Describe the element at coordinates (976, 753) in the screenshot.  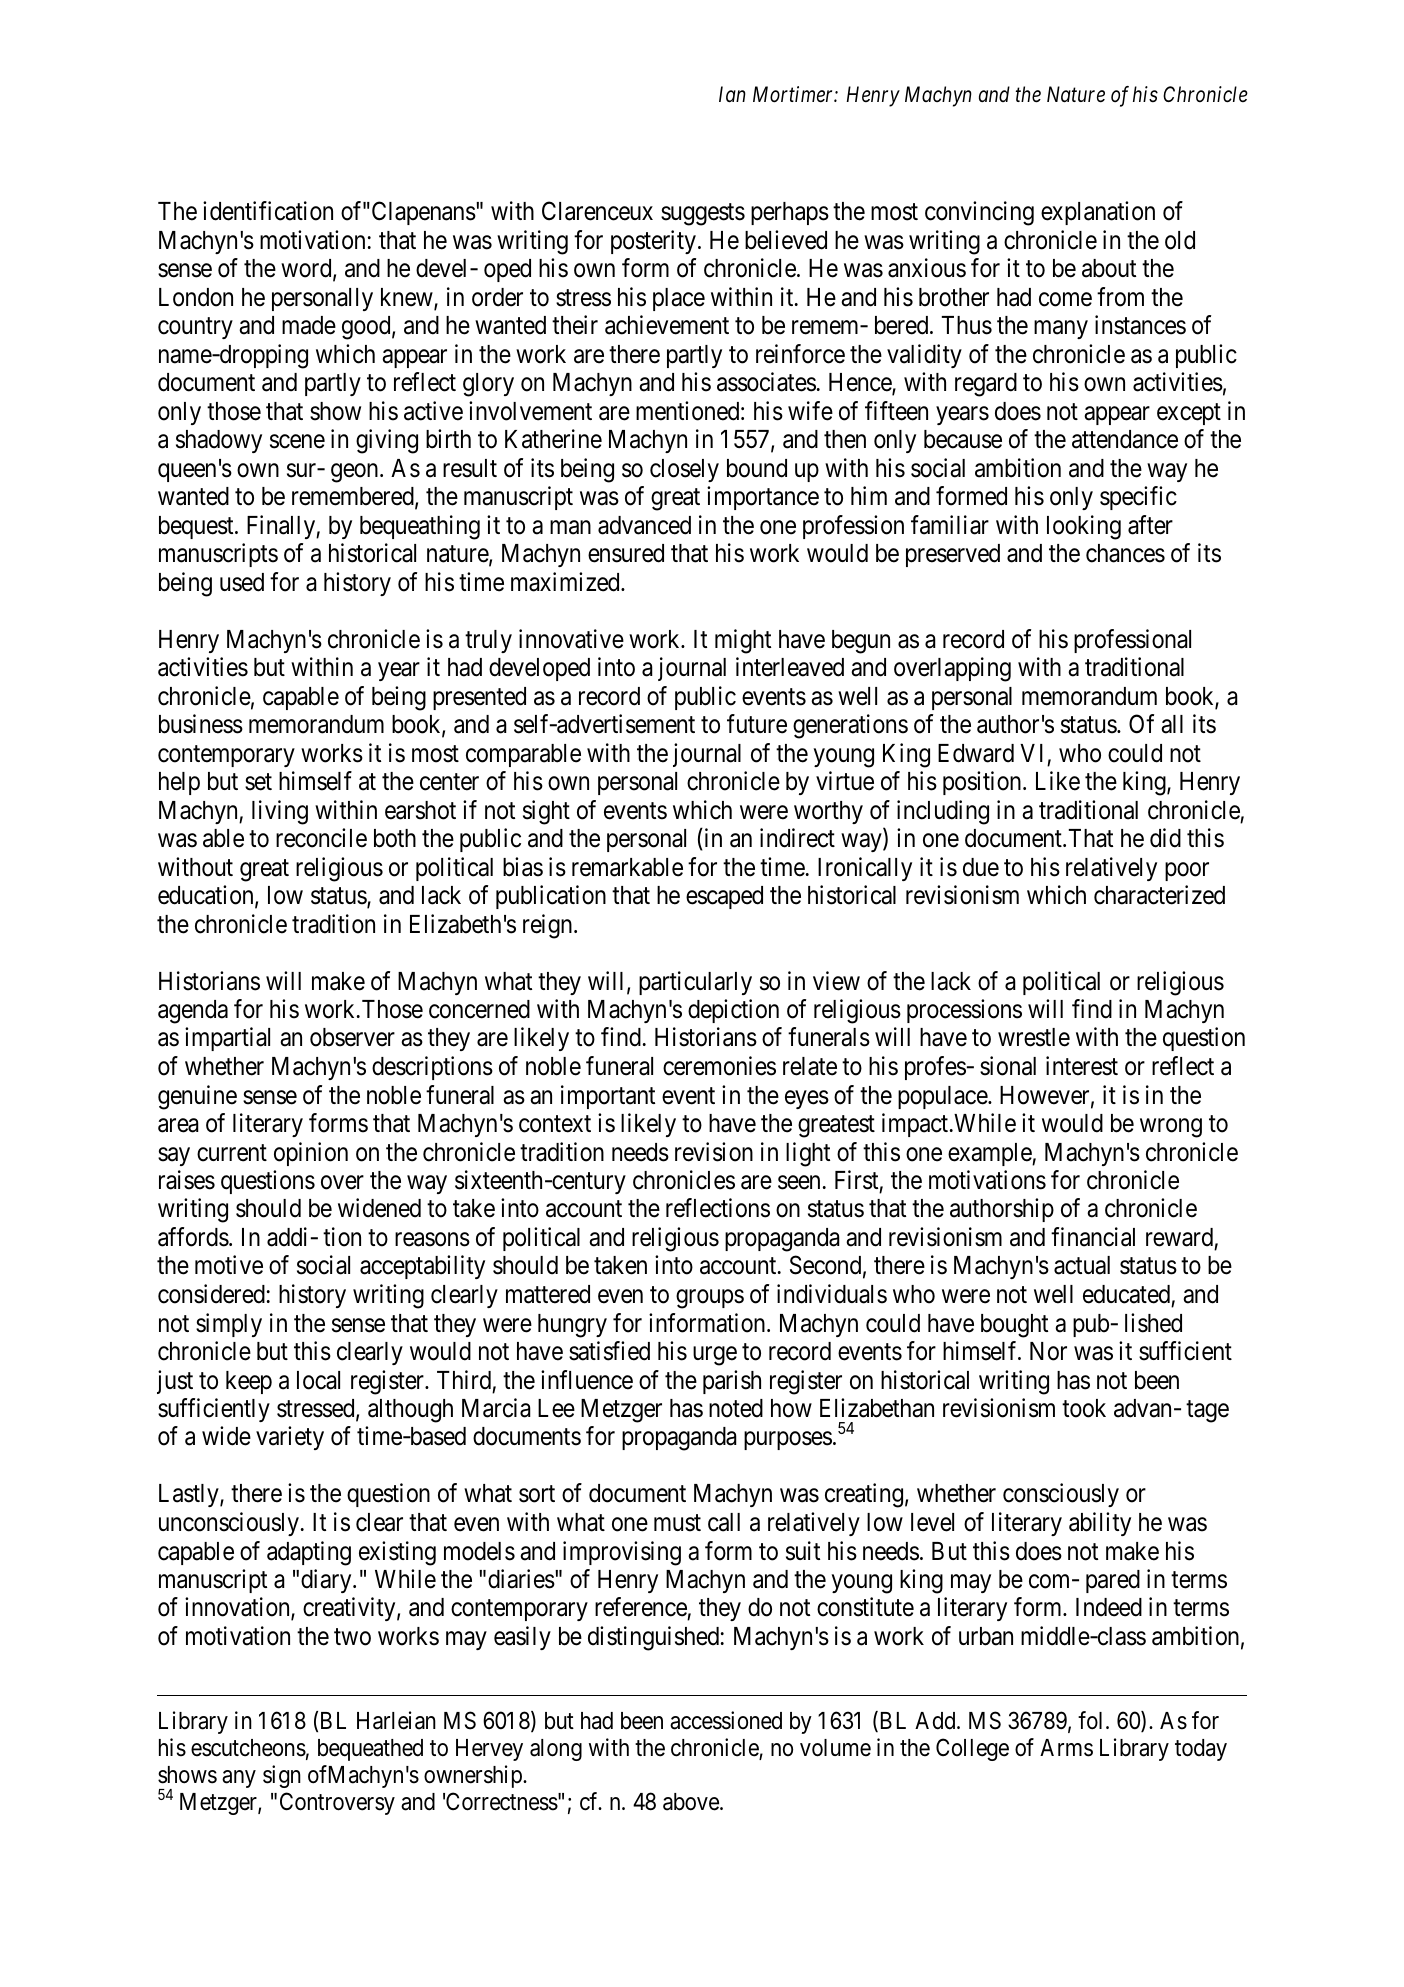
I see `Edward` at that location.
